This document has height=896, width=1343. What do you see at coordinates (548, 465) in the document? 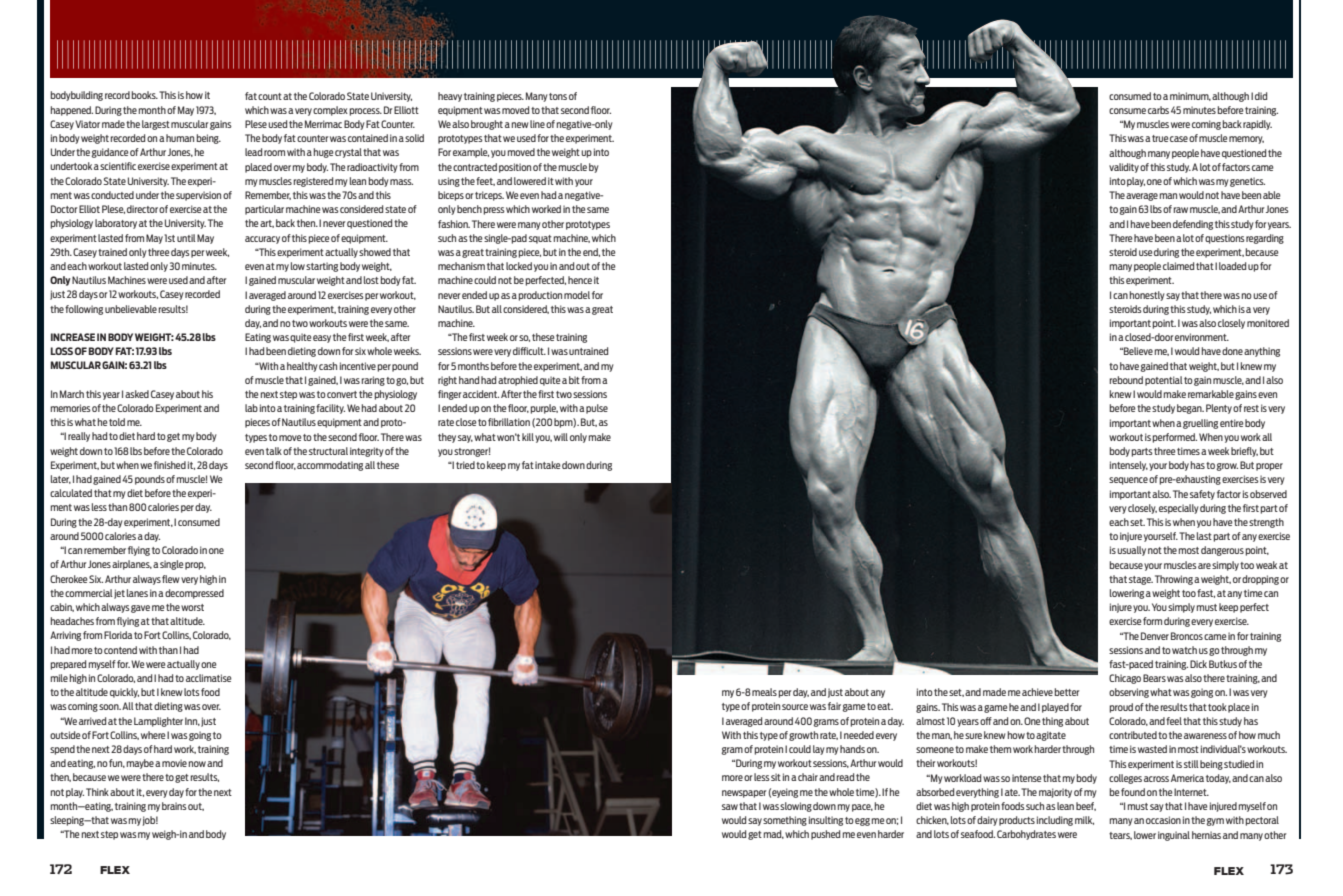
I see `intake` at bounding box center [548, 465].
